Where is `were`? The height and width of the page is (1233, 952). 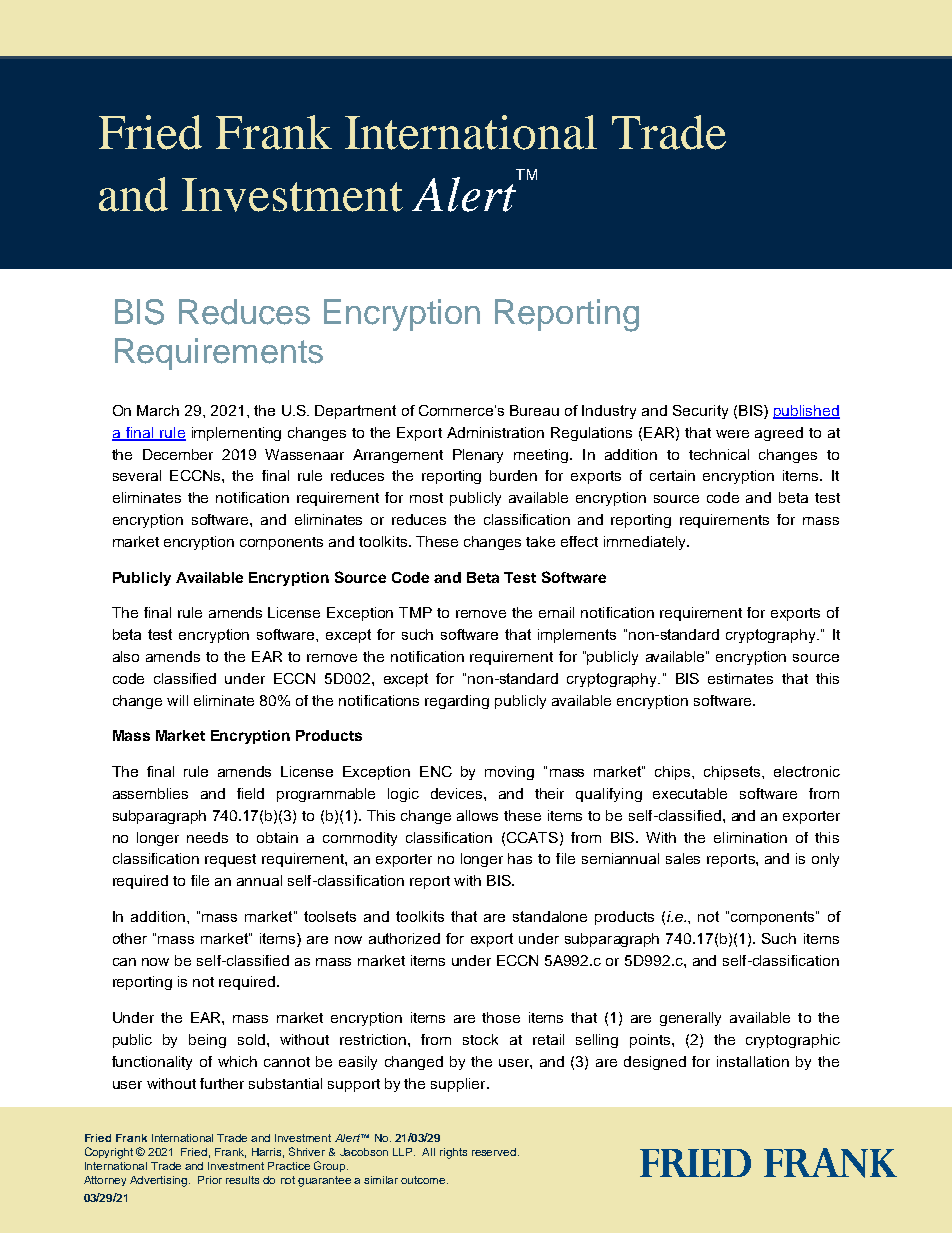
were is located at coordinates (732, 434).
